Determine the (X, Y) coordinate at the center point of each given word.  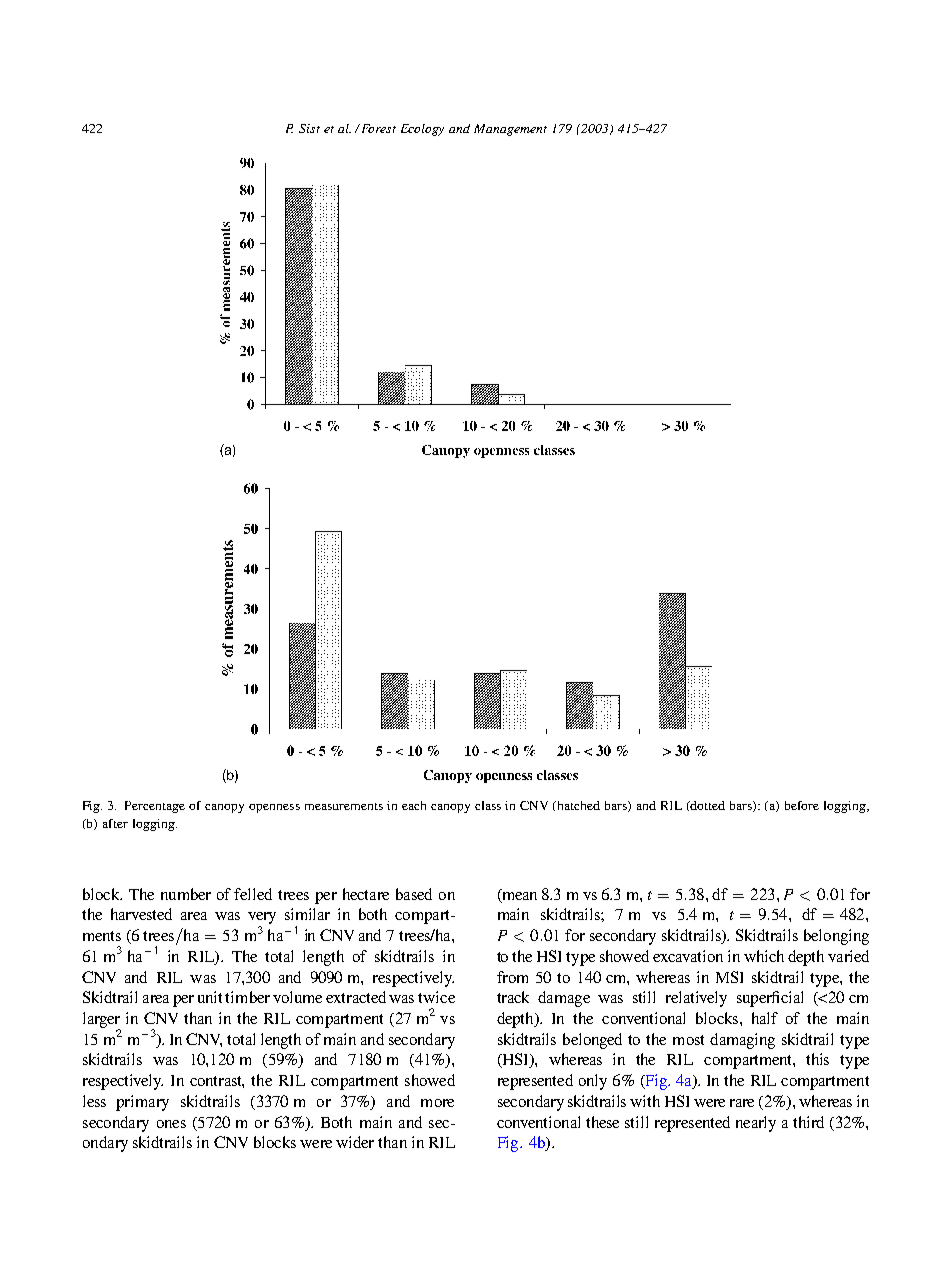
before (802, 805)
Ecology (422, 130)
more (437, 1103)
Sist (309, 128)
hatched (579, 805)
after (115, 823)
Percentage (155, 807)
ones (171, 1124)
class (488, 805)
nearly (756, 1124)
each (414, 805)
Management (510, 130)
